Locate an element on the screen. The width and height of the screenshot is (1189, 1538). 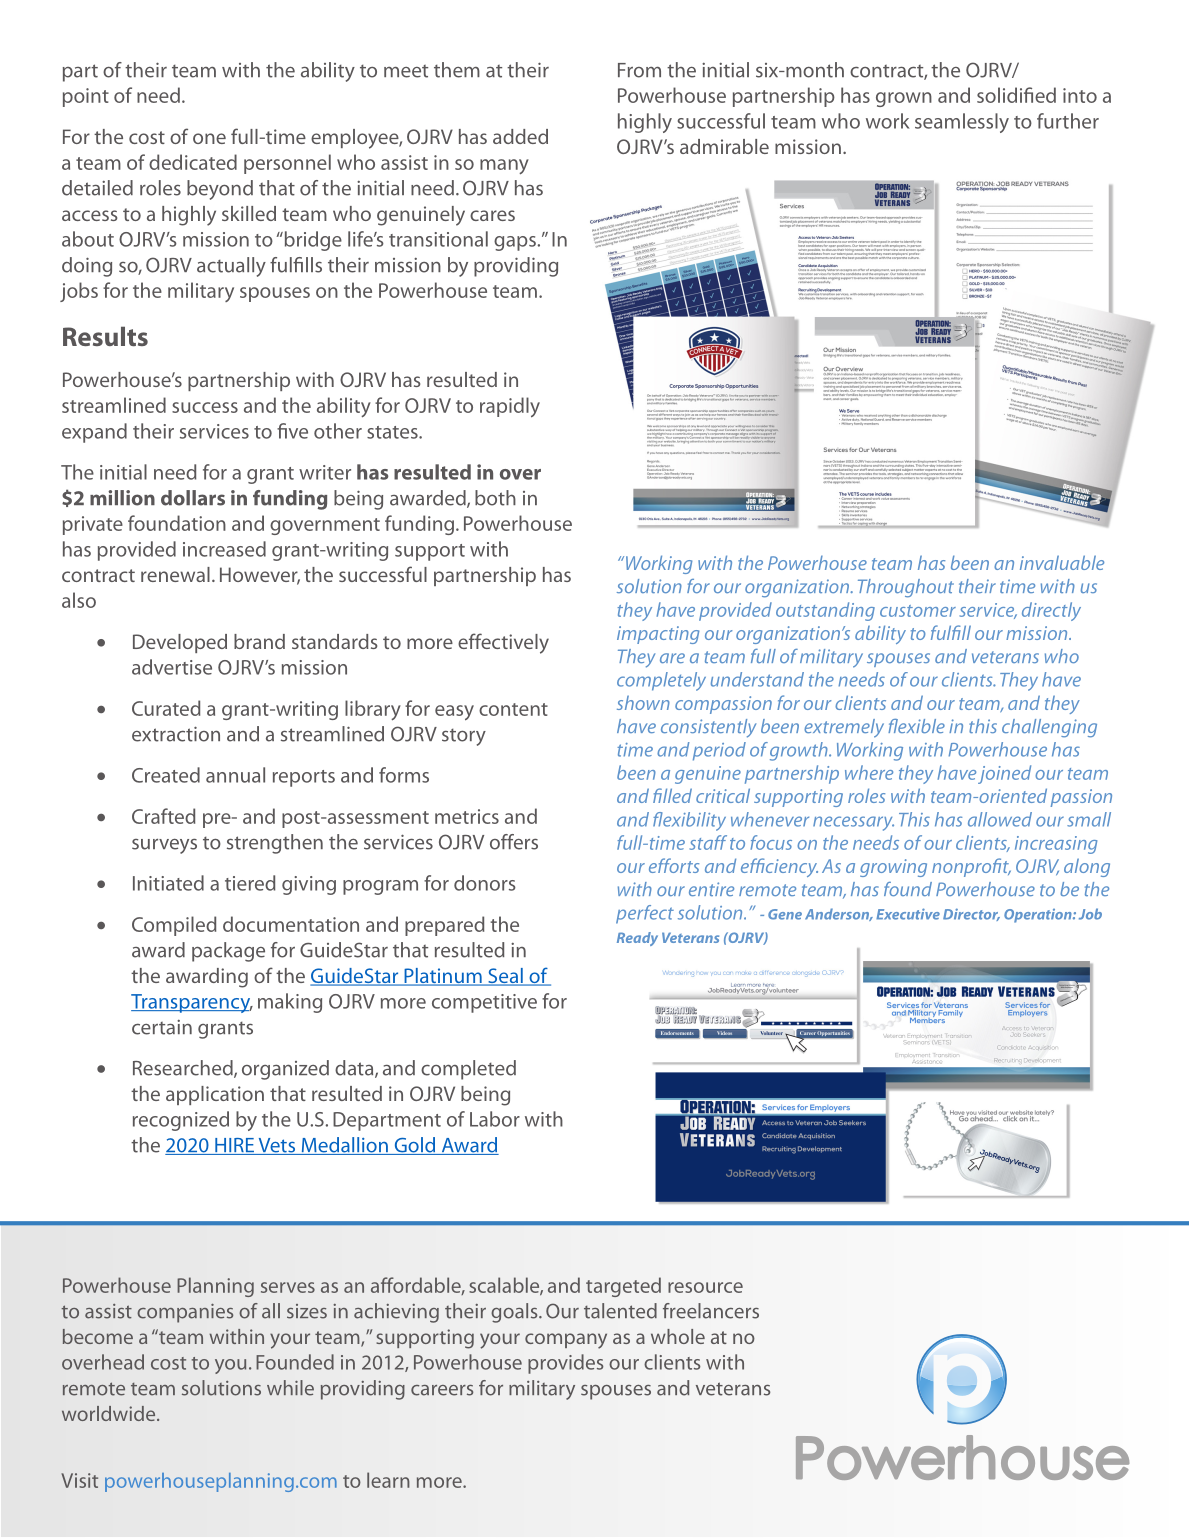
provides is located at coordinates (565, 1364).
